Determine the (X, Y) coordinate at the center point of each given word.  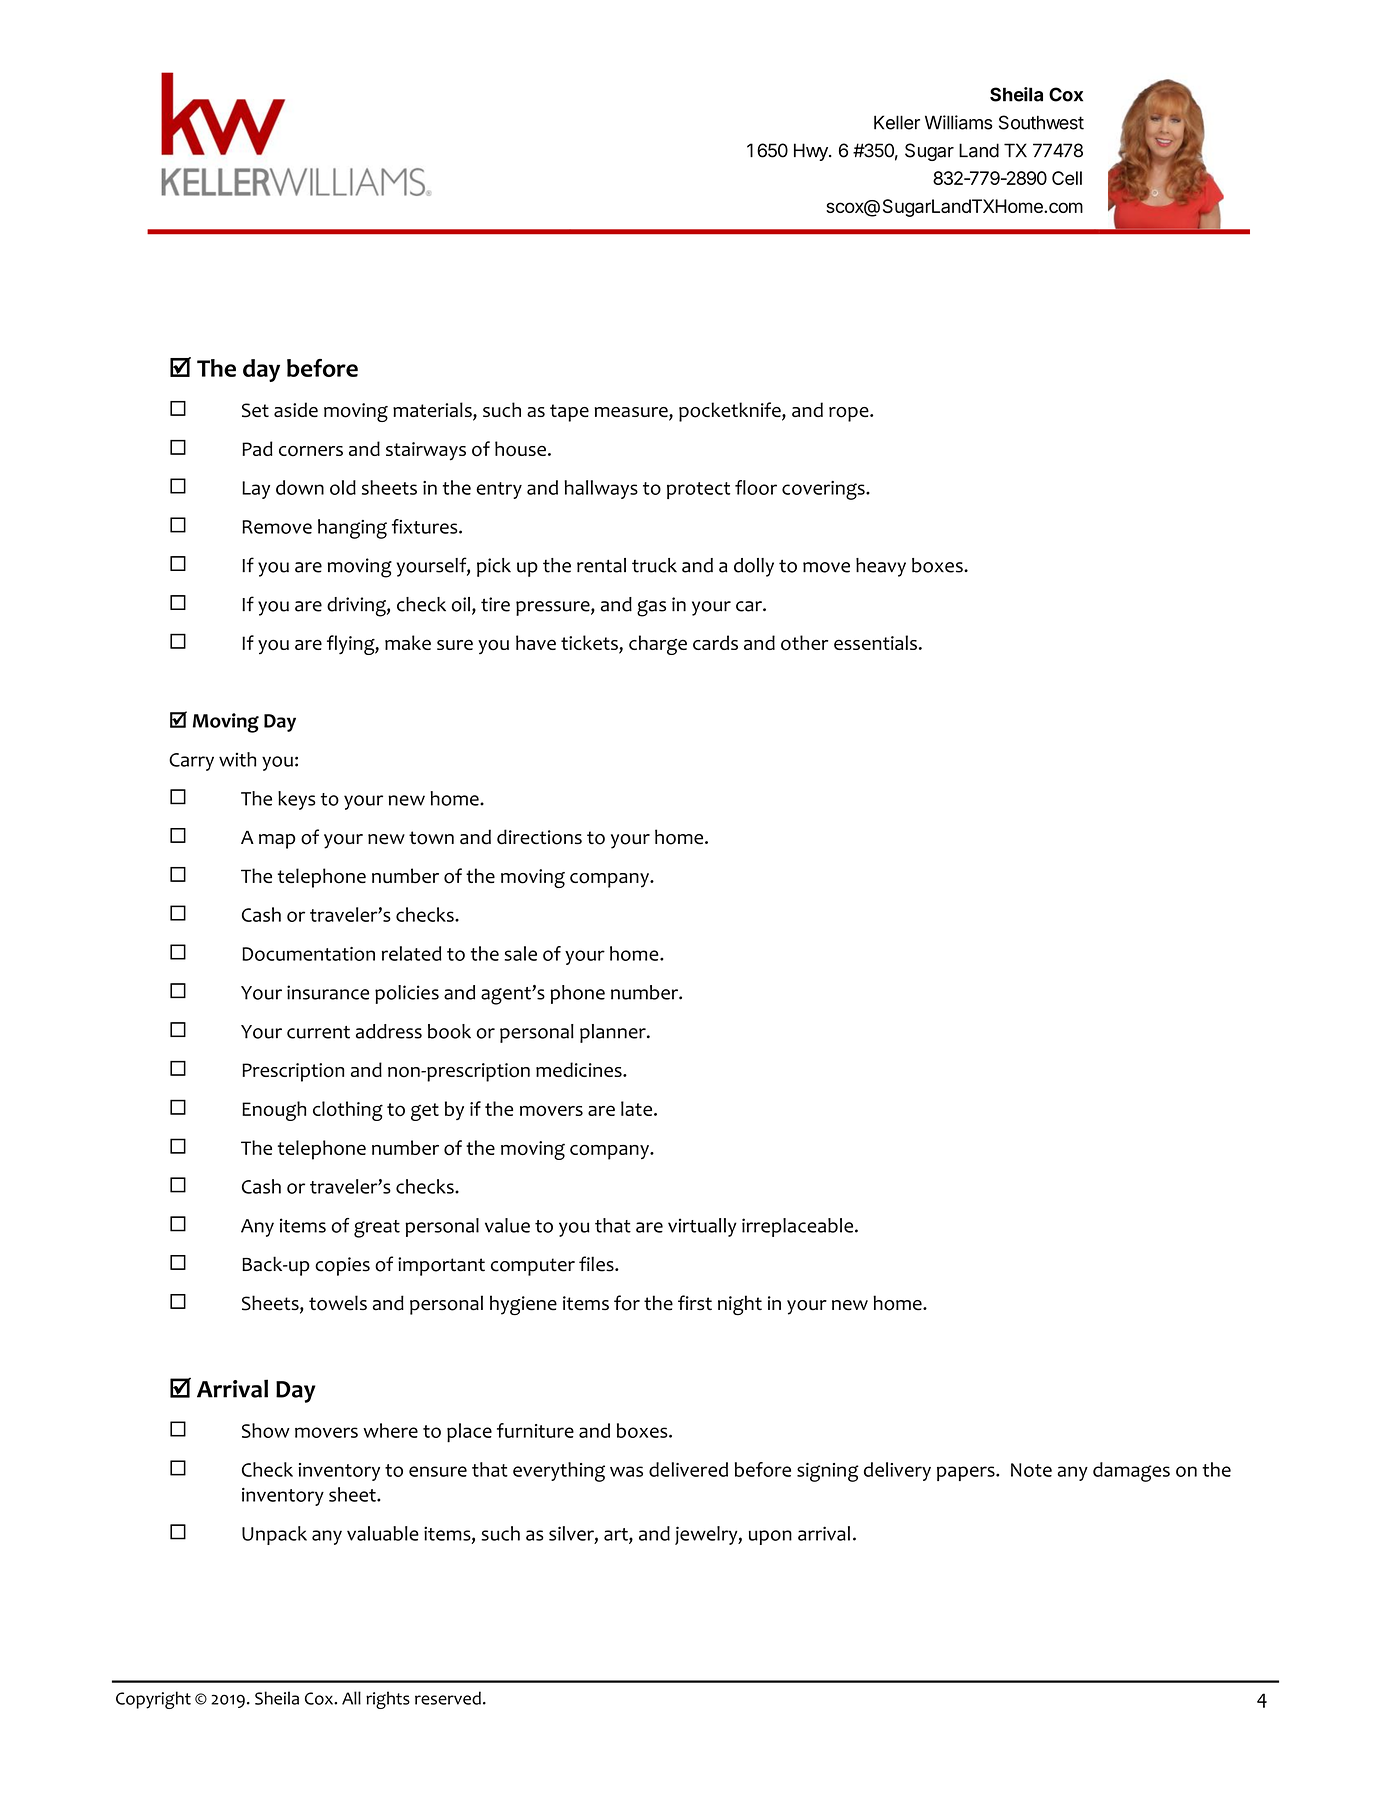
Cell (1067, 178)
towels (338, 1303)
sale (520, 953)
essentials (875, 642)
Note (1031, 1470)
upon (770, 1537)
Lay (256, 490)
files (597, 1264)
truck (654, 565)
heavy (881, 567)
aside (296, 409)
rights (388, 1700)
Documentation (308, 954)
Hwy (812, 152)
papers (967, 1473)
